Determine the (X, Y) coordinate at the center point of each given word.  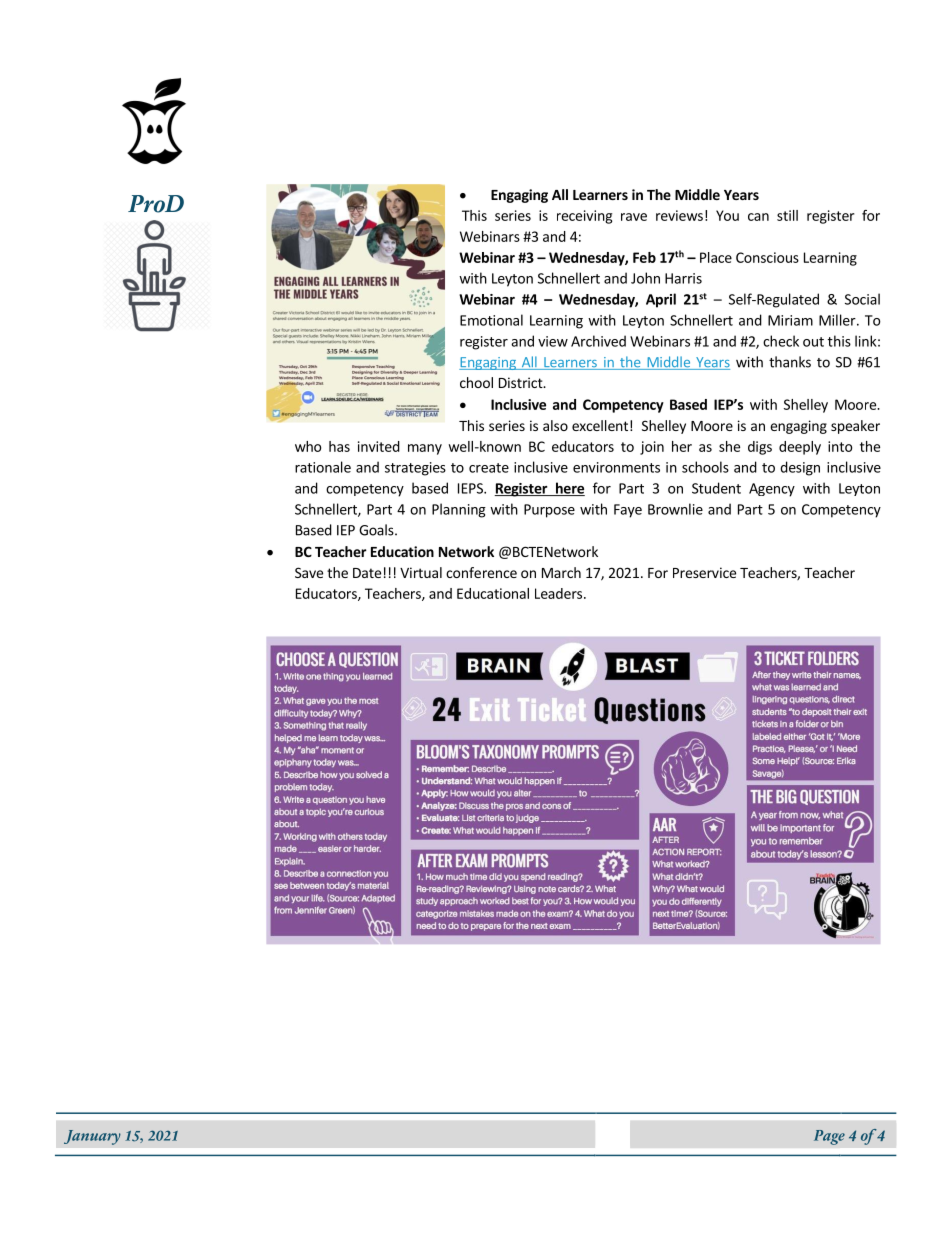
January (92, 1137)
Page (829, 1137)
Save (309, 572)
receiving (584, 217)
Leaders (558, 593)
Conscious (767, 257)
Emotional (491, 320)
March (561, 572)
